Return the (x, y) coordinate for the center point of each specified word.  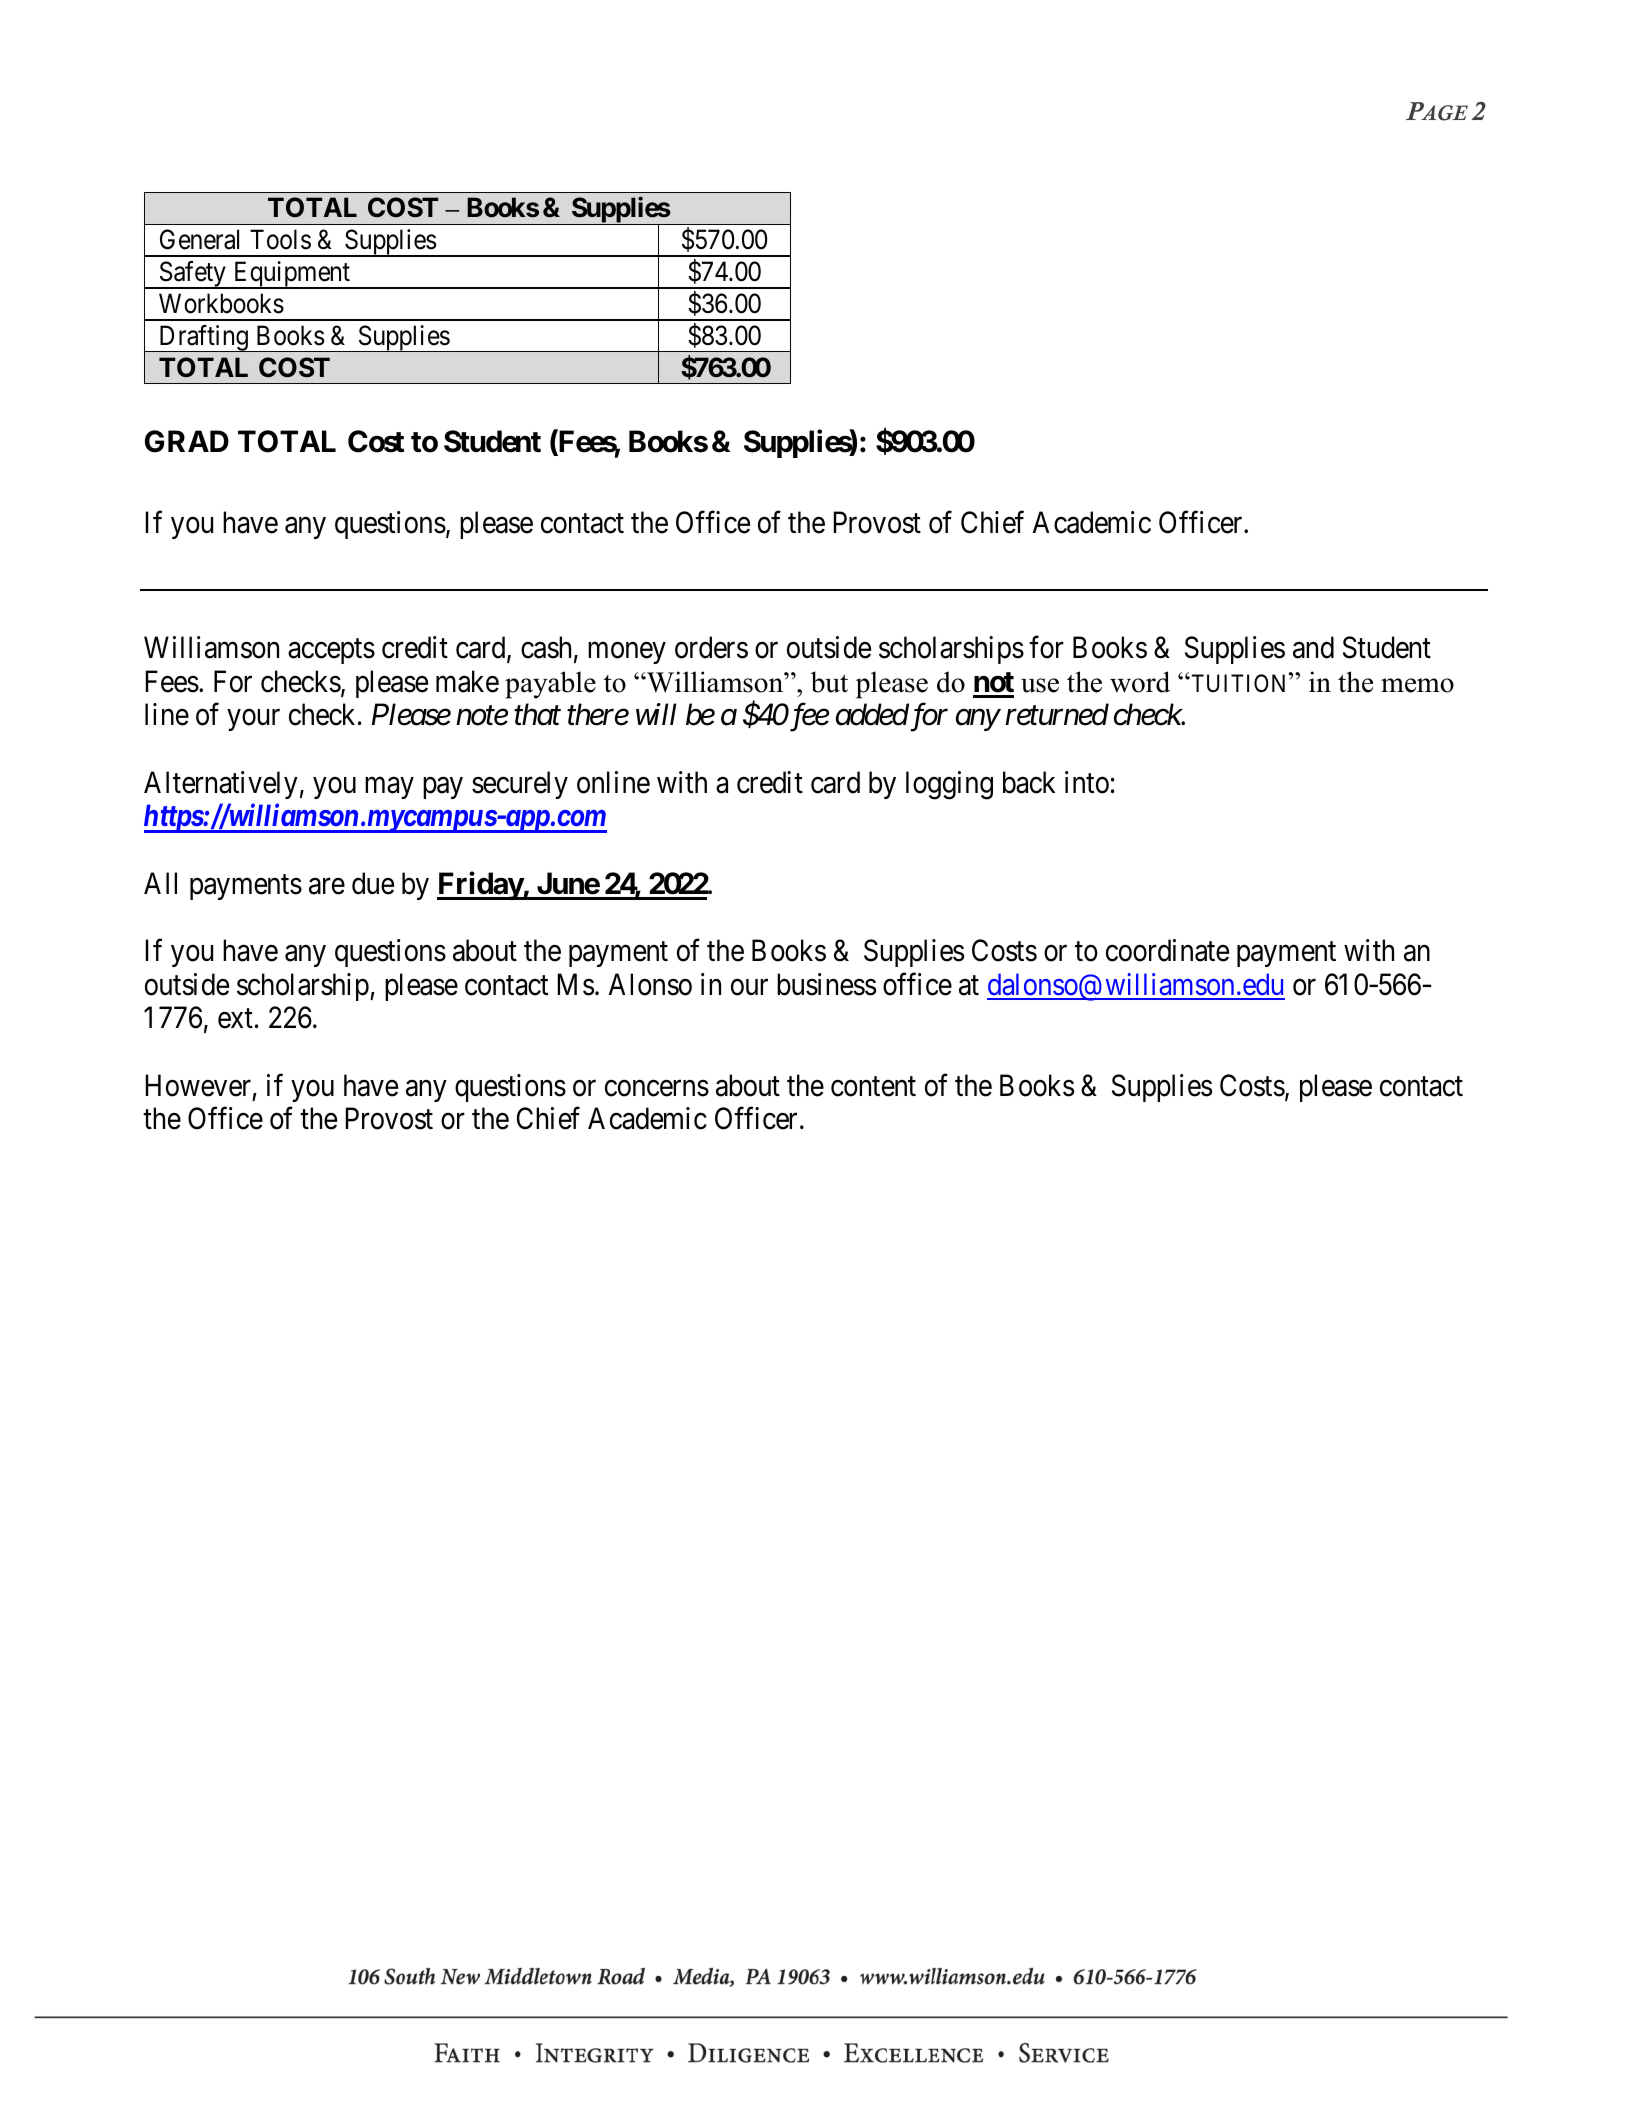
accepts (331, 651)
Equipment (291, 275)
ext (235, 1019)
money (627, 653)
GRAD (187, 441)
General (199, 239)
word (1140, 682)
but (829, 682)
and (1313, 647)
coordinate (1167, 950)
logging (949, 785)
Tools (280, 239)
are (327, 886)
